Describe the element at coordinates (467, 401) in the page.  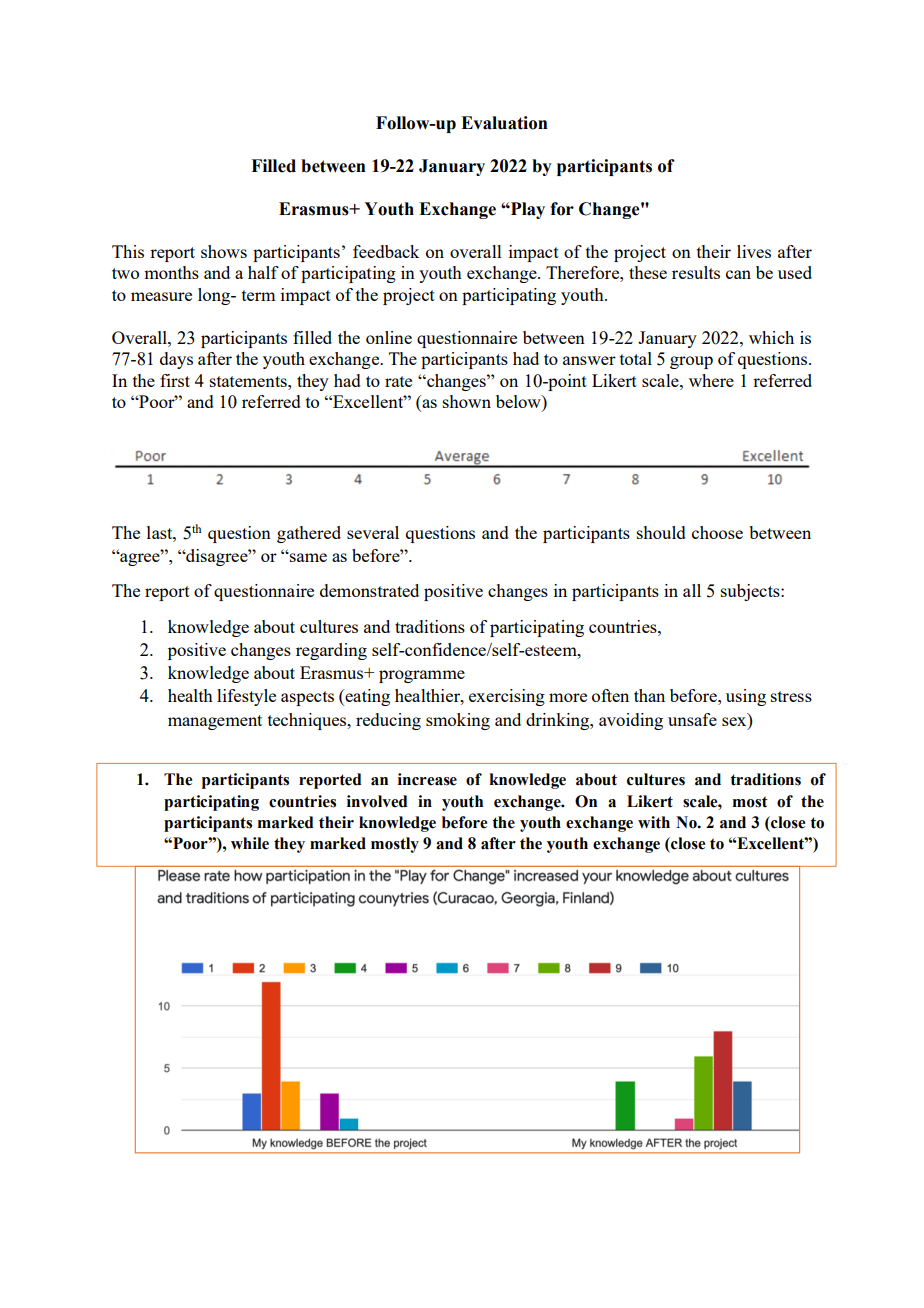
I see `shown` at that location.
